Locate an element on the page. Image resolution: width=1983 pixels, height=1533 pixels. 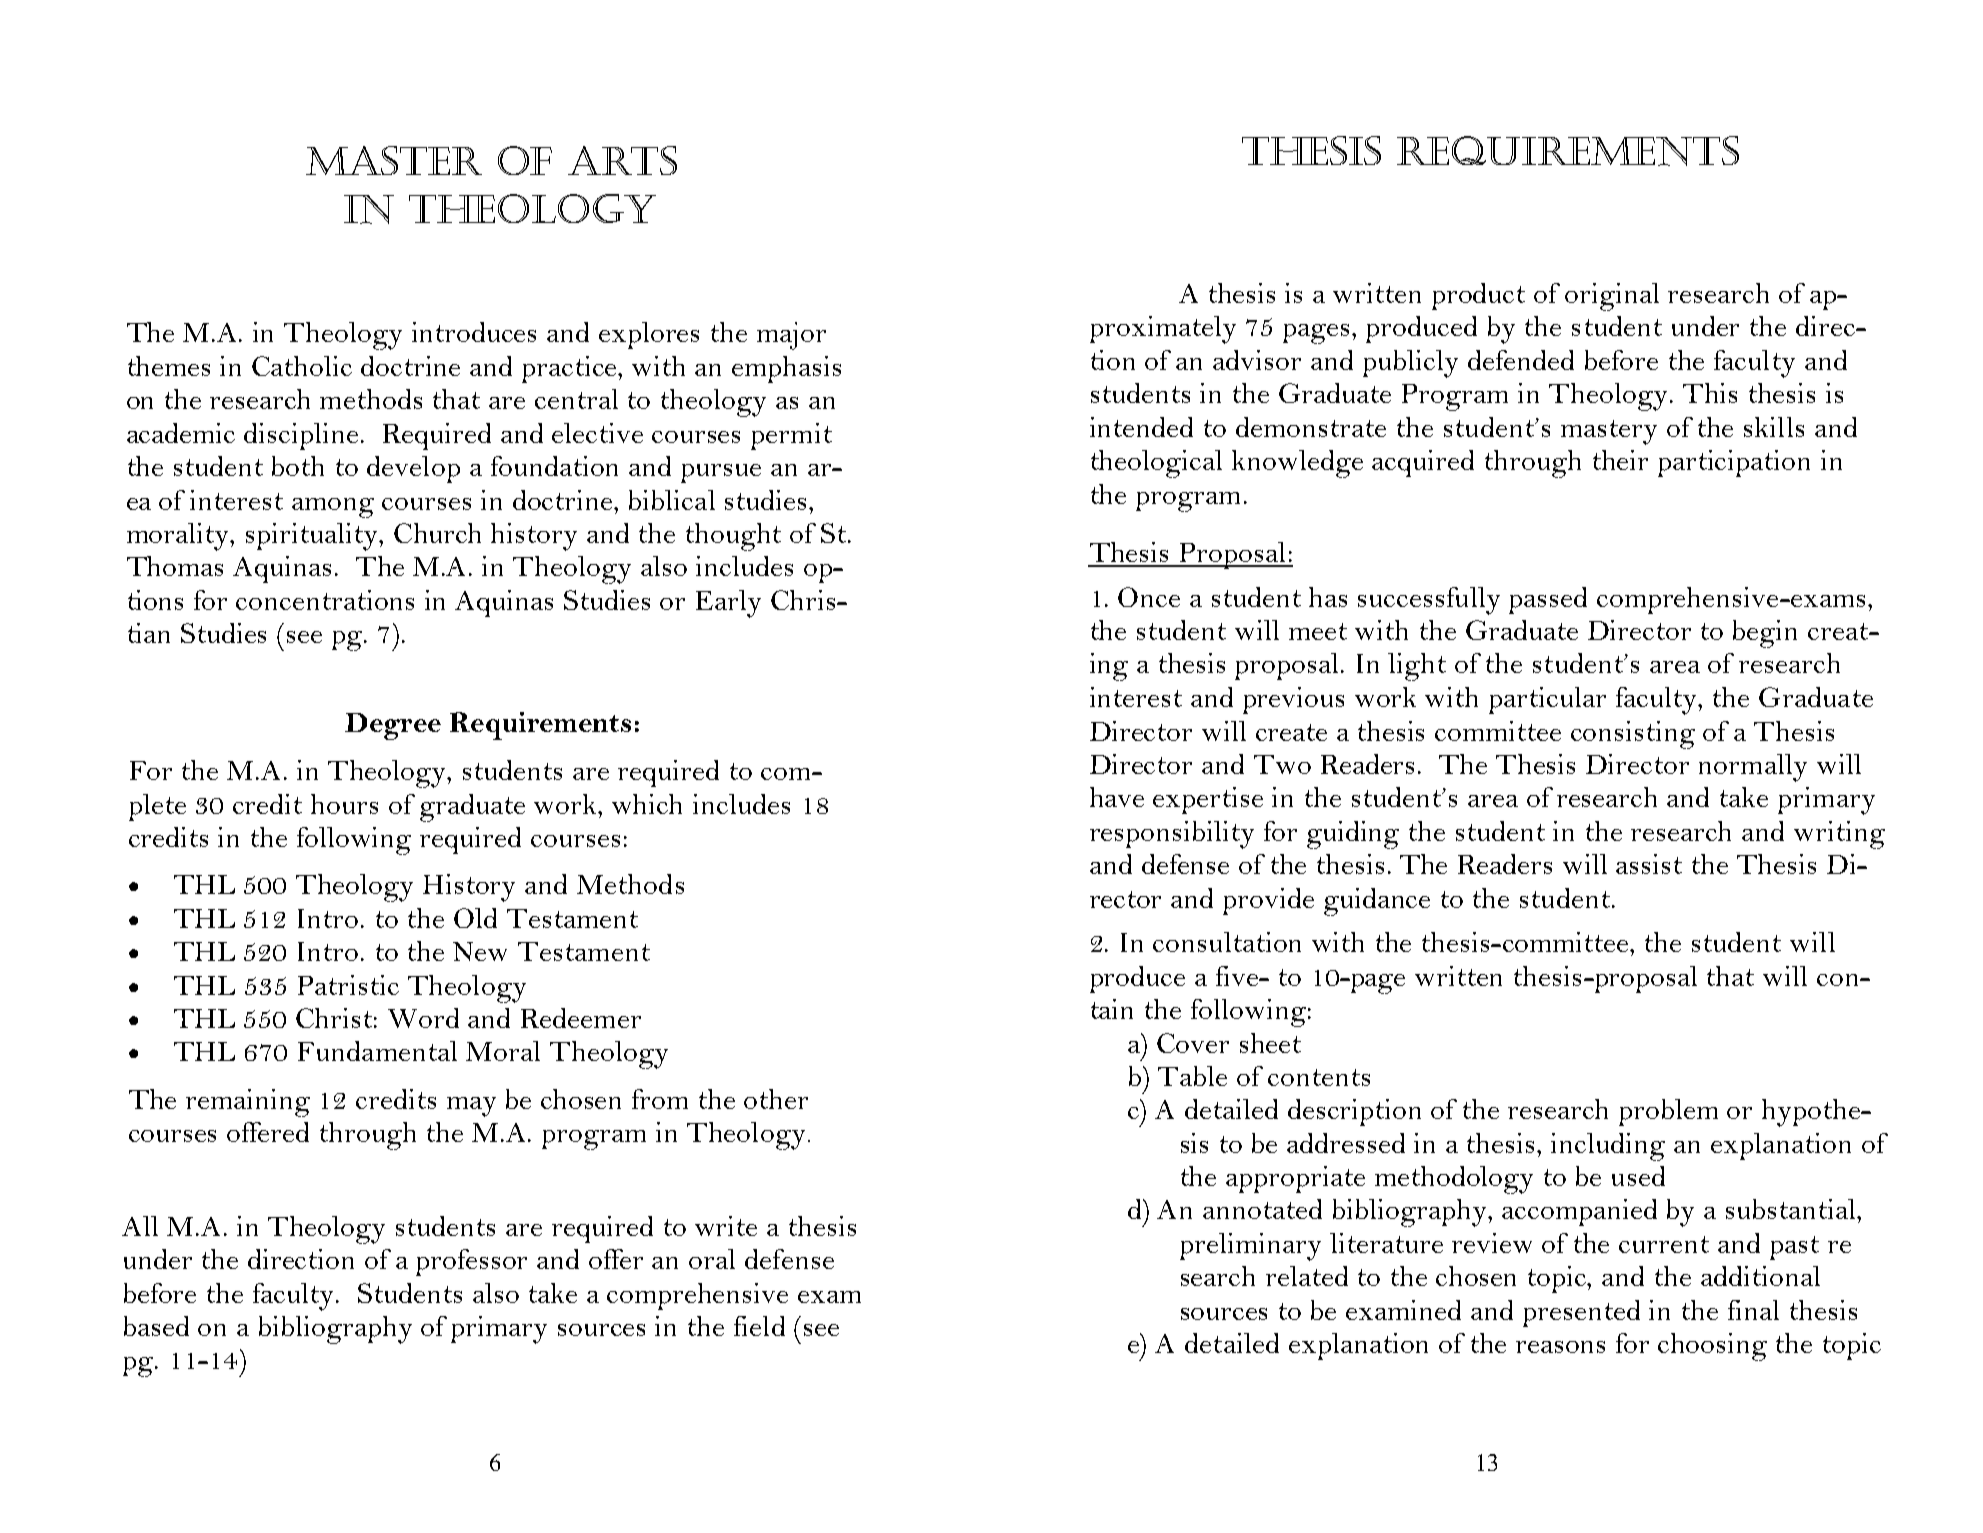
major is located at coordinates (791, 336).
